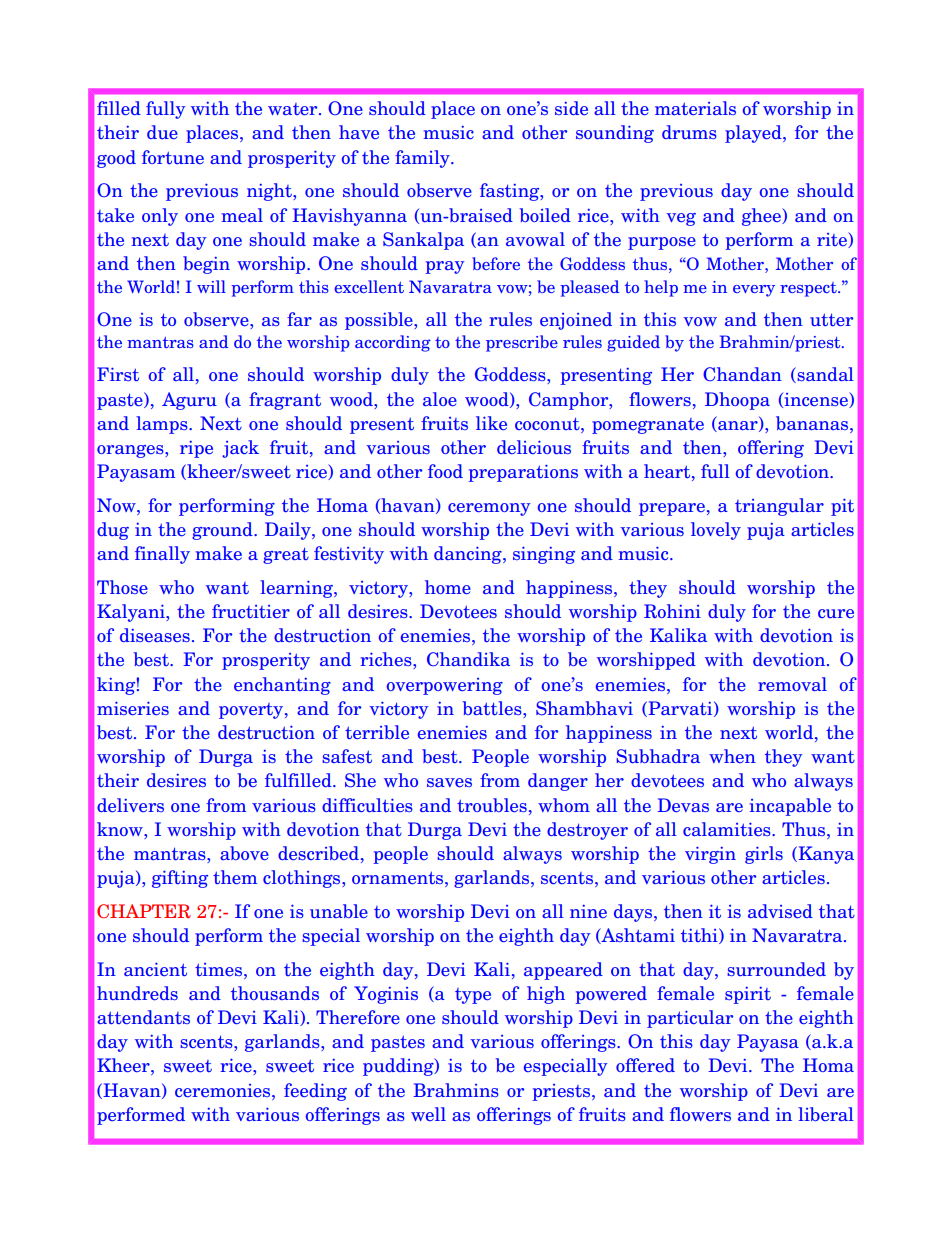 This image has height=1233, width=952. What do you see at coordinates (826, 1114) in the image?
I see `liberal` at bounding box center [826, 1114].
